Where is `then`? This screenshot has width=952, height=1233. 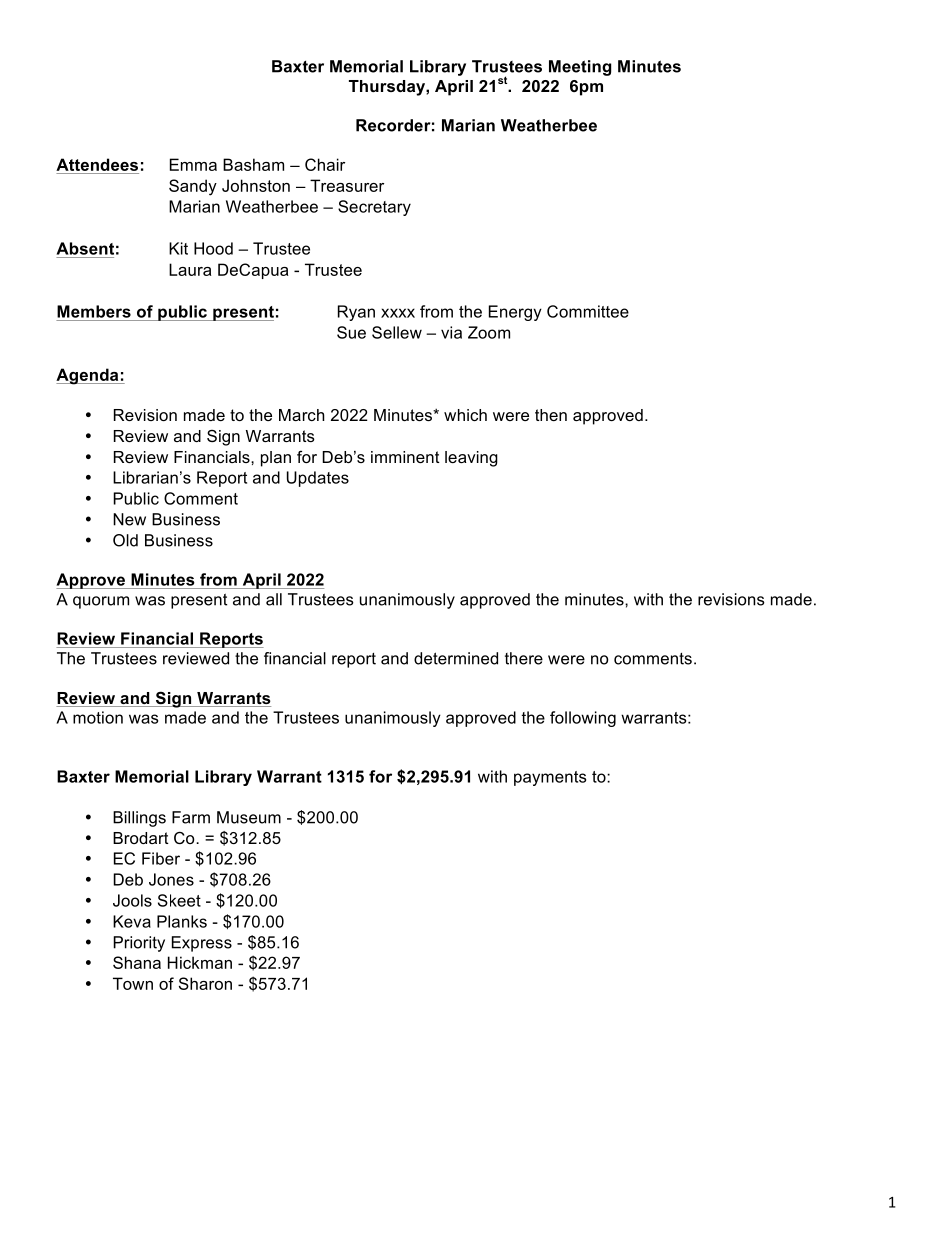
then is located at coordinates (551, 415).
